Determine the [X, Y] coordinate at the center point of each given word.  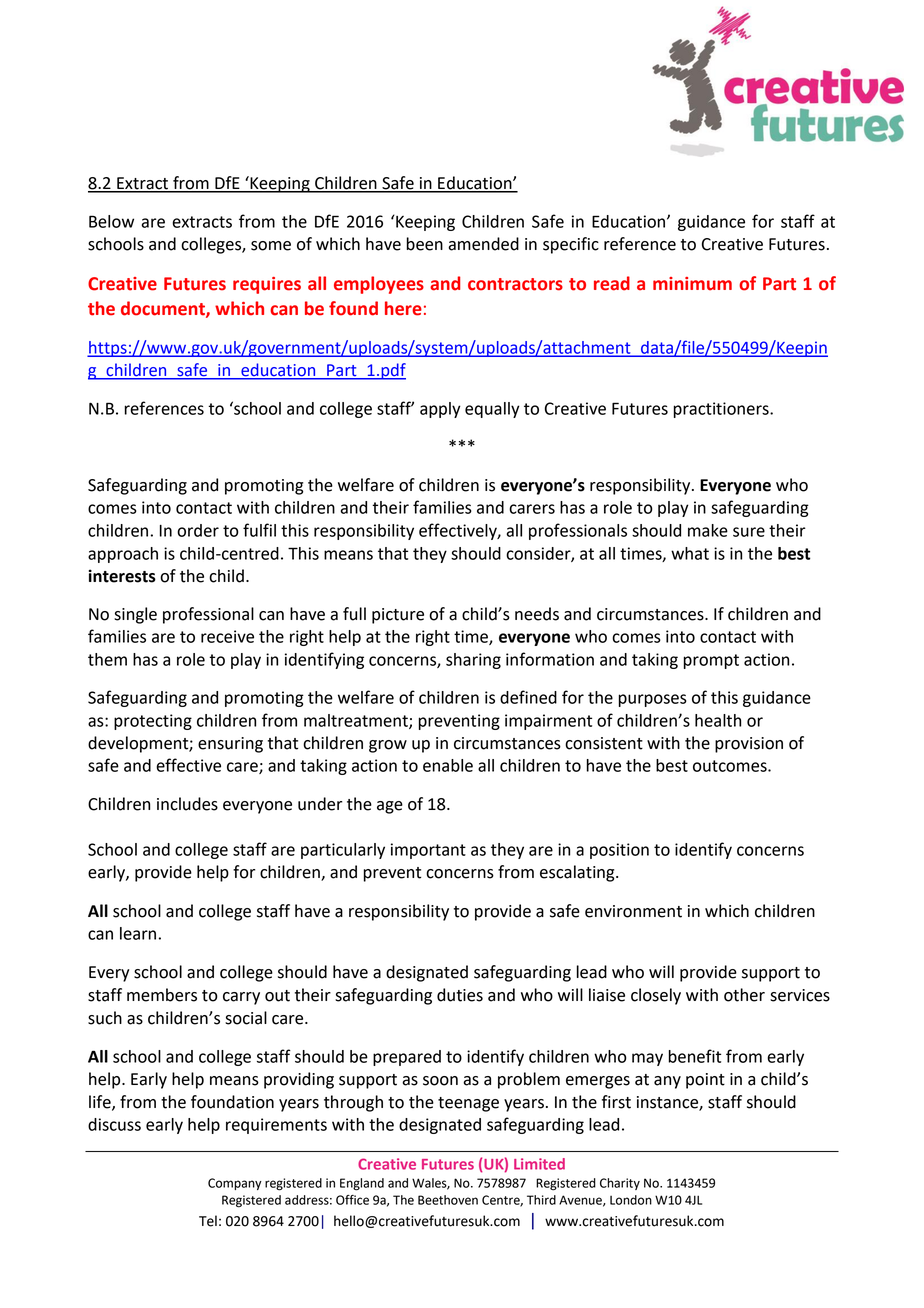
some [271, 246]
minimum [692, 284]
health [718, 720]
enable [448, 765]
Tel [208, 1221]
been [425, 244]
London [631, 1200]
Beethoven [448, 1200]
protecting [153, 722]
